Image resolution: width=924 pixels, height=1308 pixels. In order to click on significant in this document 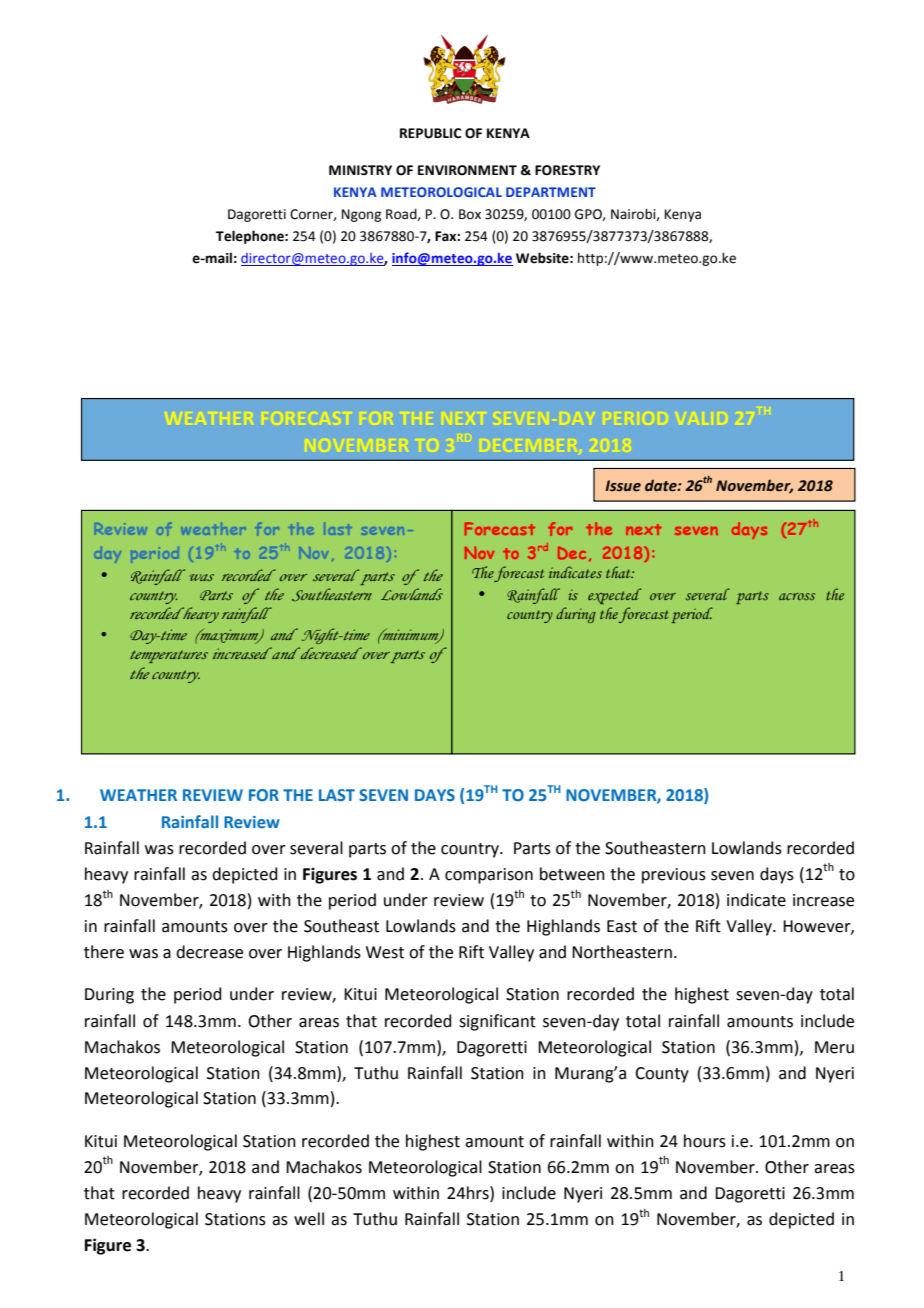, I will do `click(497, 1022)`.
